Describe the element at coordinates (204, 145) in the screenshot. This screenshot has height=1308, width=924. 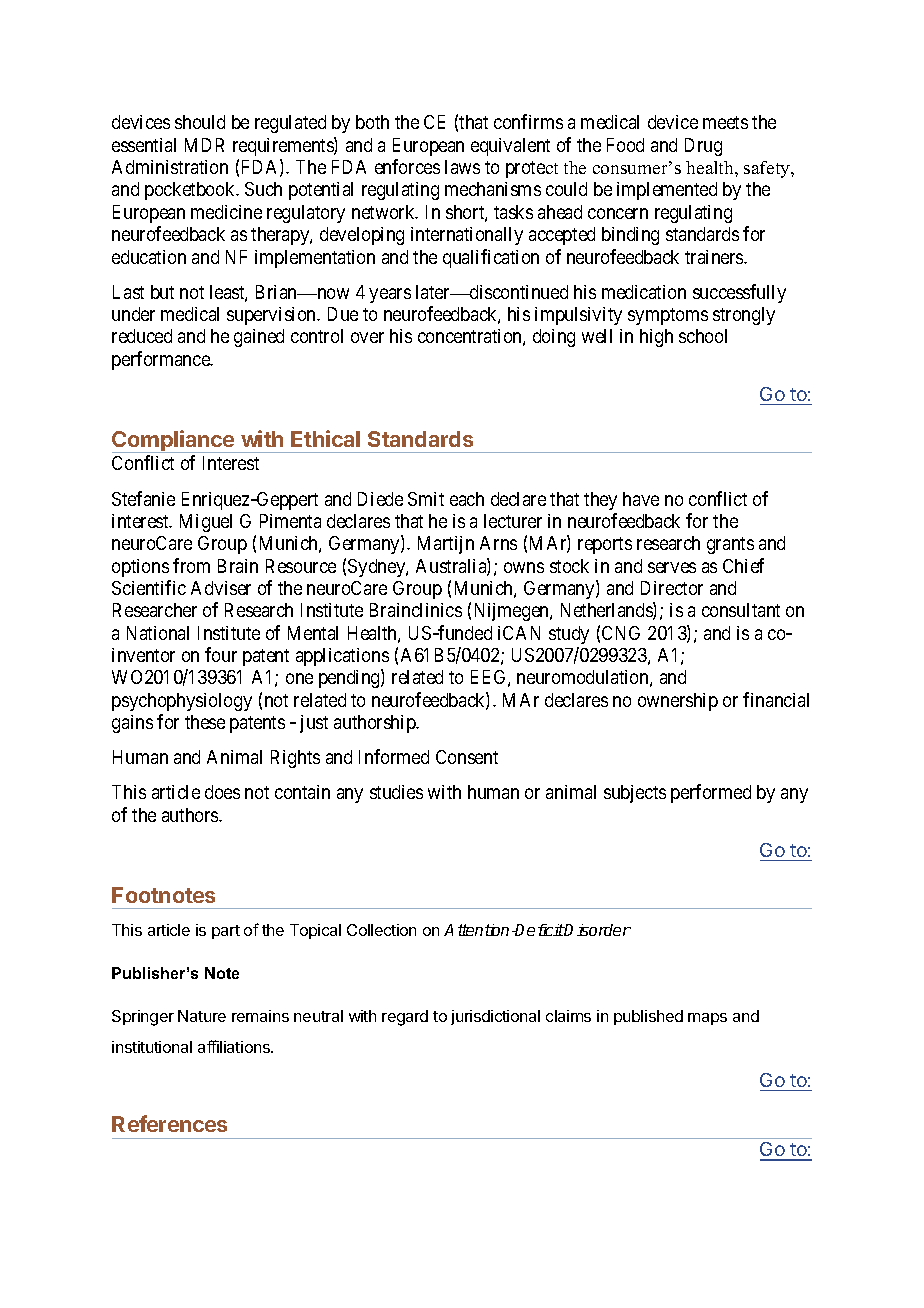
I see `MDR` at that location.
